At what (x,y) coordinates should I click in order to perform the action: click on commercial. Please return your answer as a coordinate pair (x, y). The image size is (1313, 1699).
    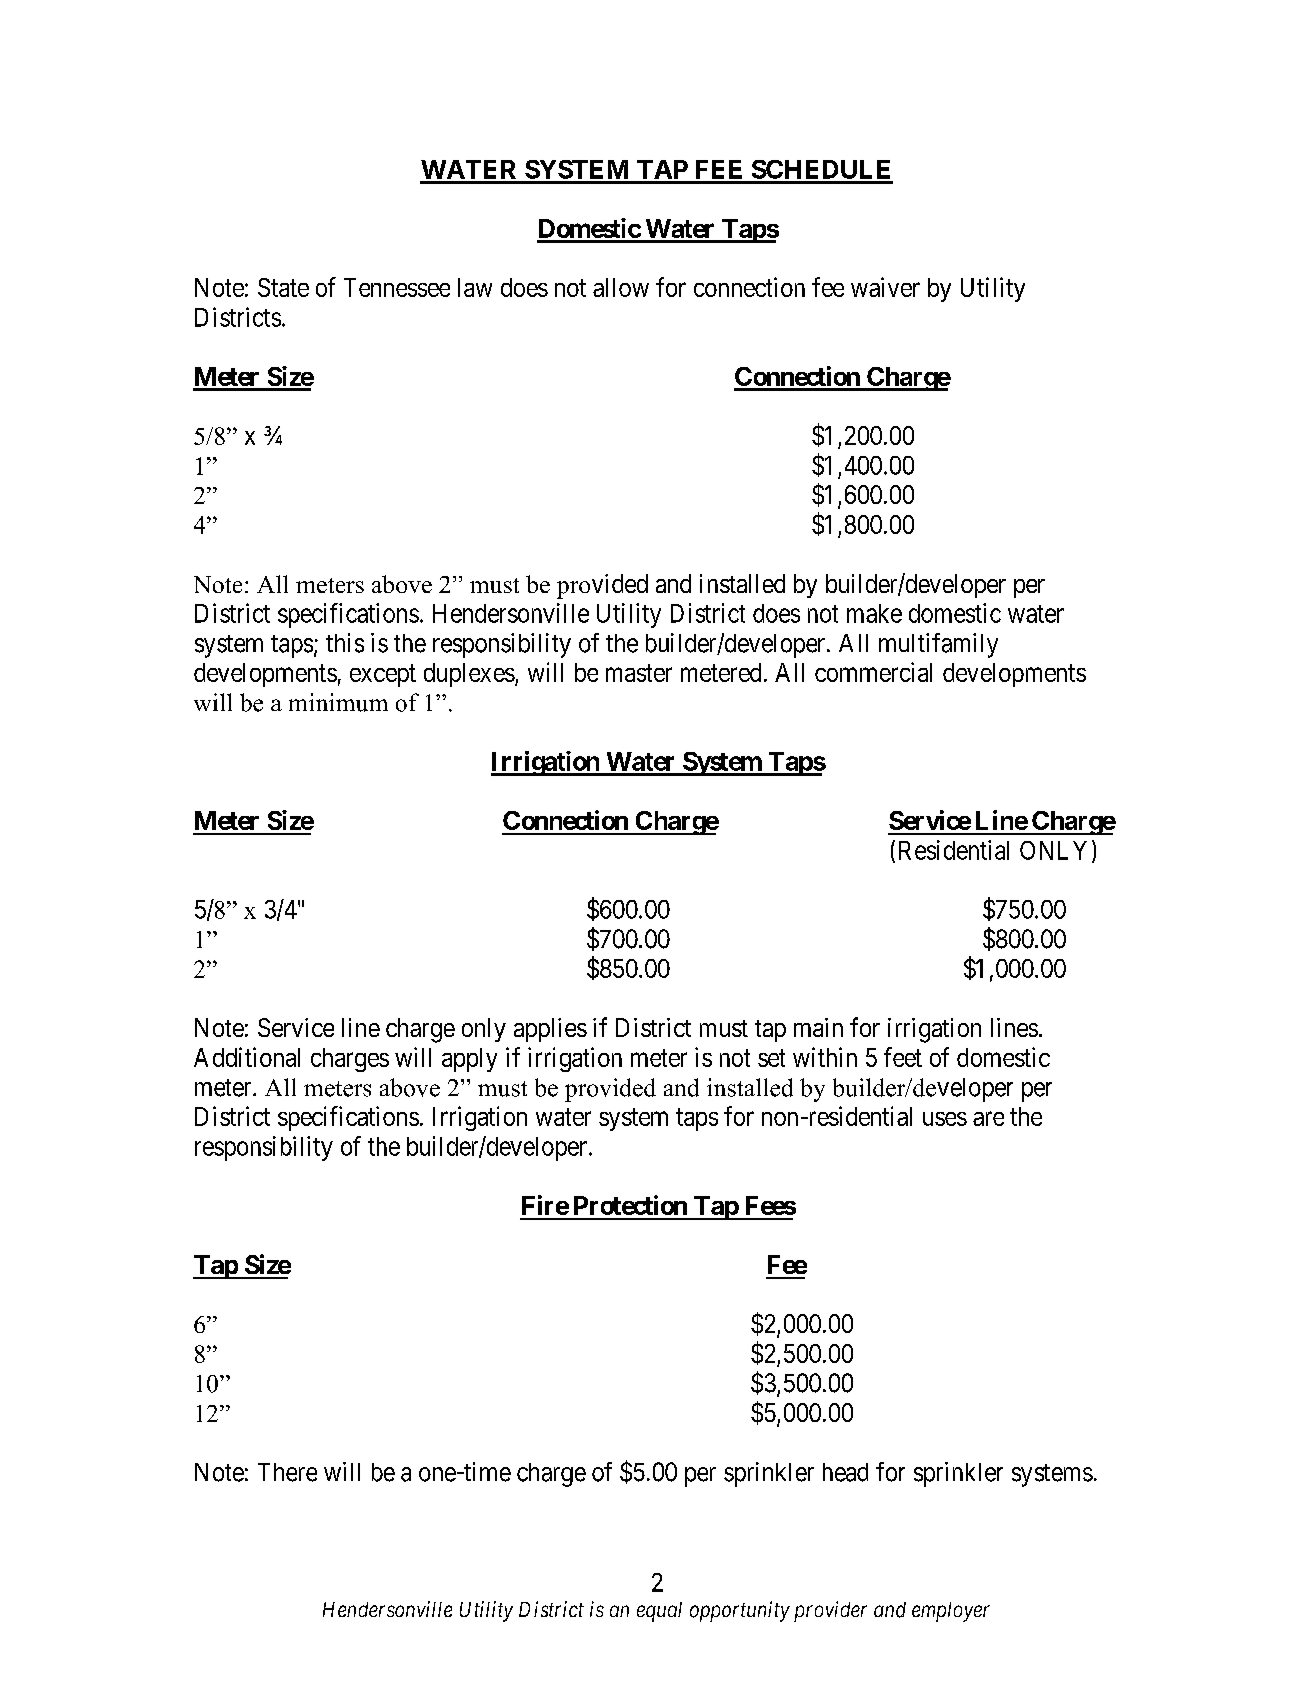
    Looking at the image, I should click on (873, 672).
